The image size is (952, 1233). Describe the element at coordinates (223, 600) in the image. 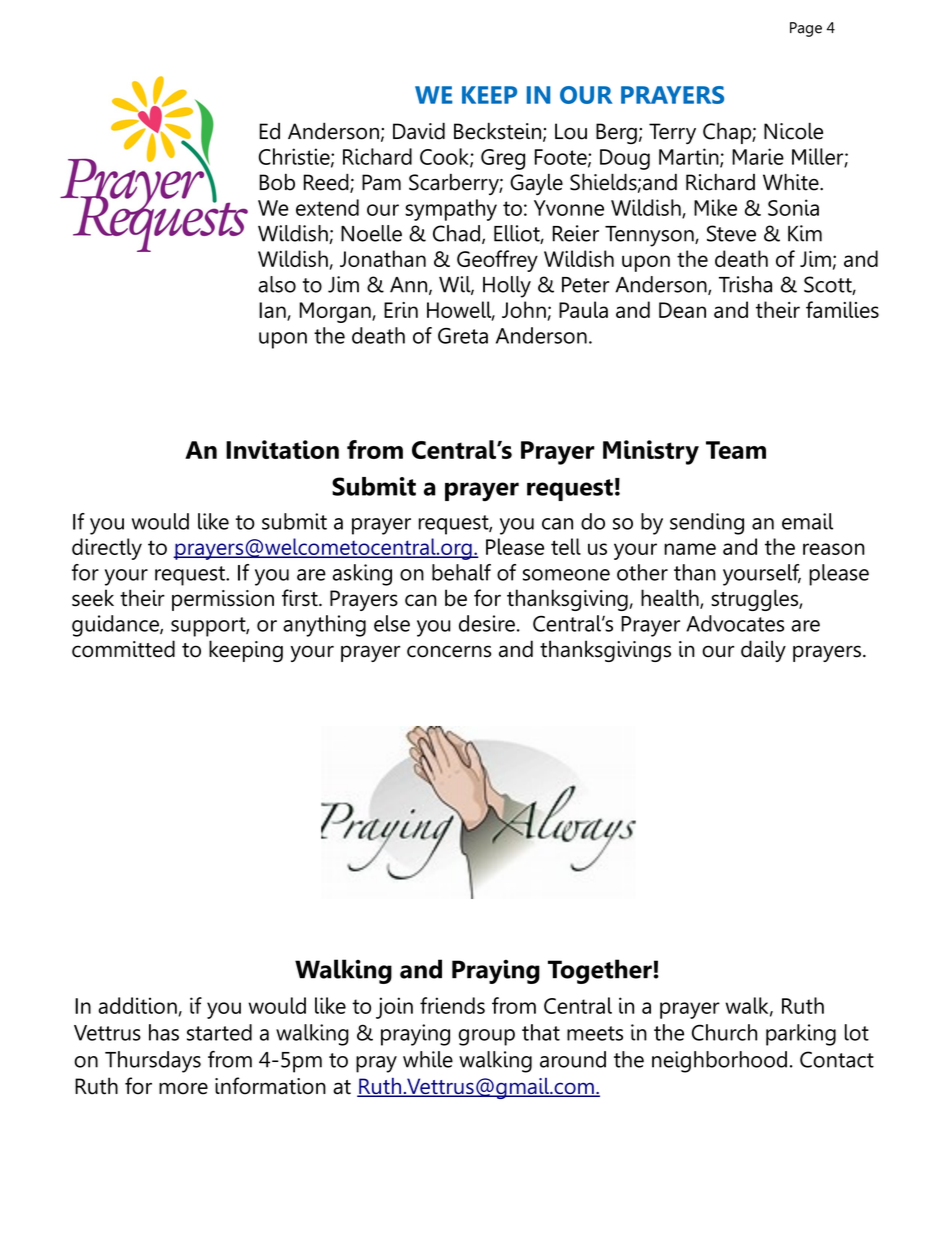

I see `permission` at that location.
